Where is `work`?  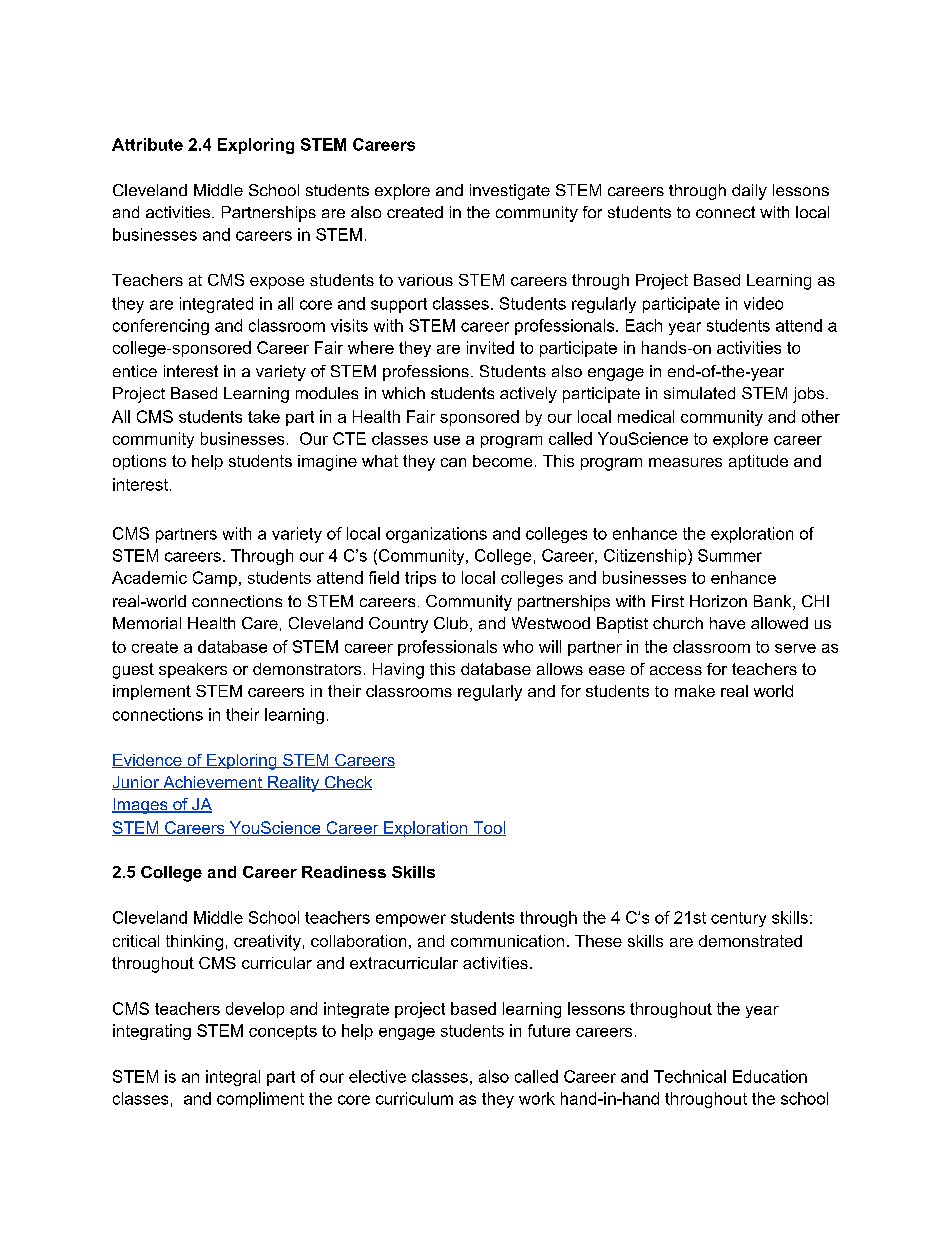 work is located at coordinates (537, 1098).
